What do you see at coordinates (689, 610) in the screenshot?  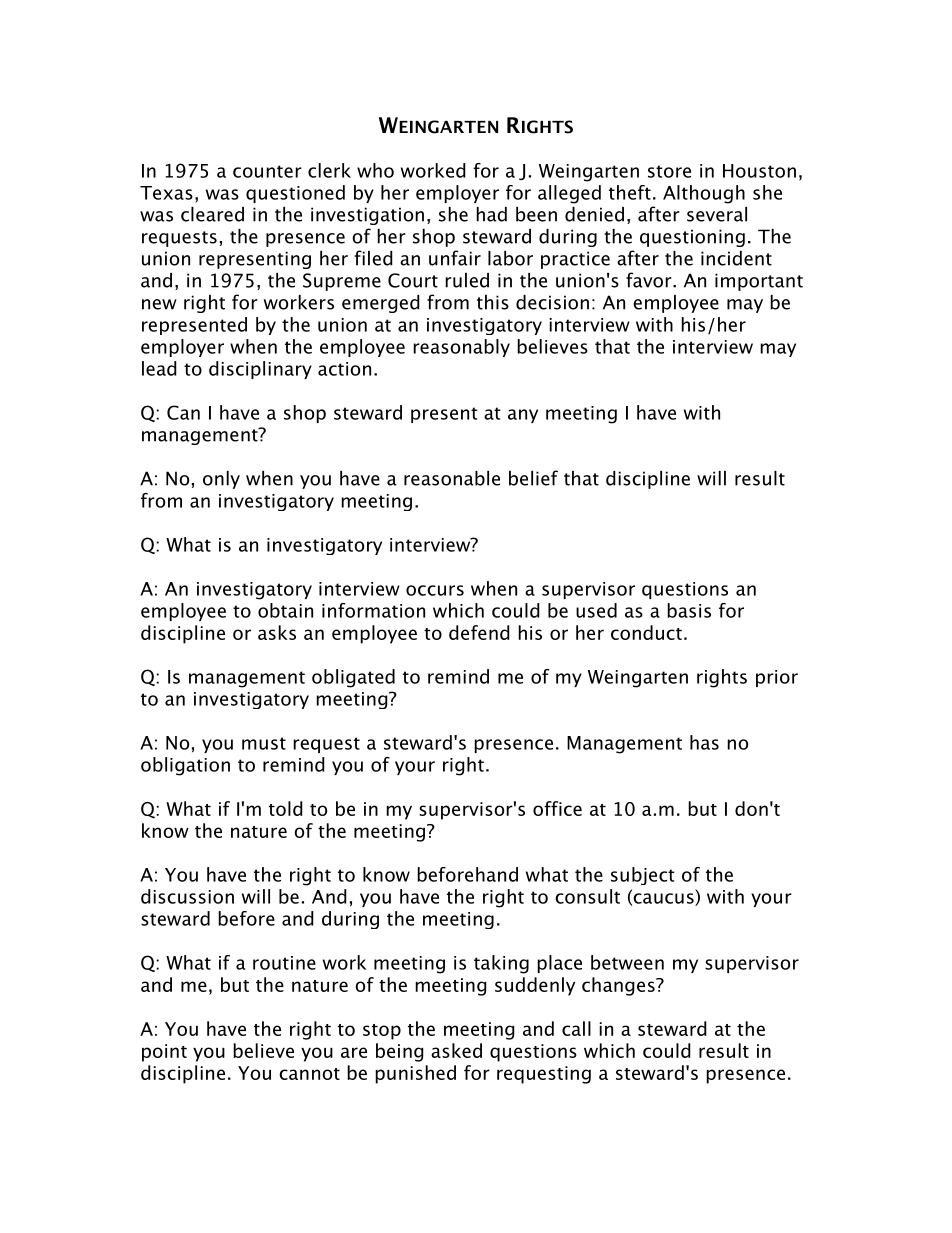 I see `basis` at bounding box center [689, 610].
